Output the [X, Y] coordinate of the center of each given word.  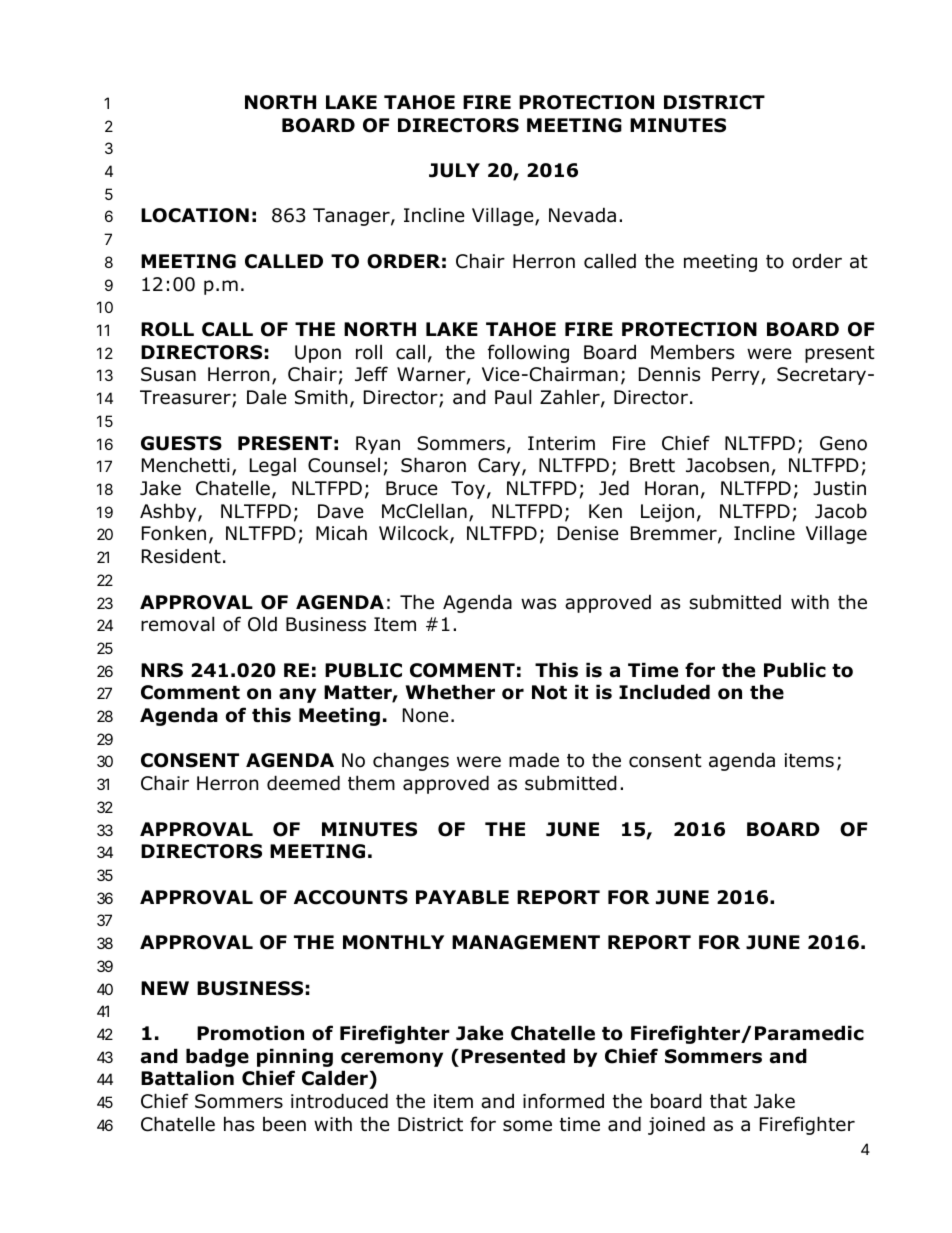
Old [262, 624]
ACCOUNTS [351, 897]
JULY [454, 170]
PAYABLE [462, 897]
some [527, 1126]
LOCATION [195, 215]
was [538, 604]
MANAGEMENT [526, 942]
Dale [267, 397]
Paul [513, 397]
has [239, 1124]
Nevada [582, 215]
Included [664, 692]
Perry [736, 376]
